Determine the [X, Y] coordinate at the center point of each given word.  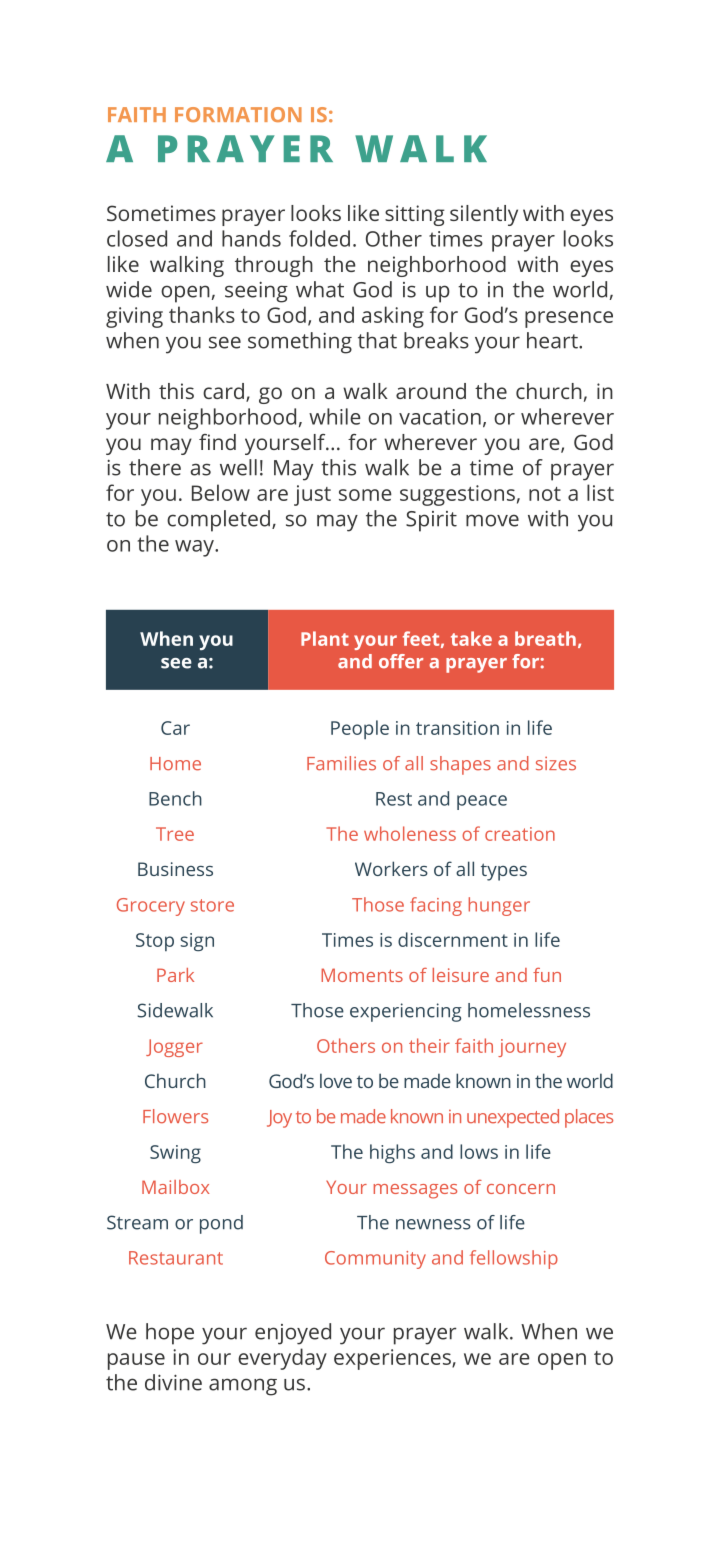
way [195, 548]
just [312, 495]
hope [170, 1334]
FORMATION [238, 114]
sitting [415, 215]
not [545, 494]
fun [547, 975]
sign [197, 942]
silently [484, 215]
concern [521, 1189]
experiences [393, 1359]
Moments [362, 975]
